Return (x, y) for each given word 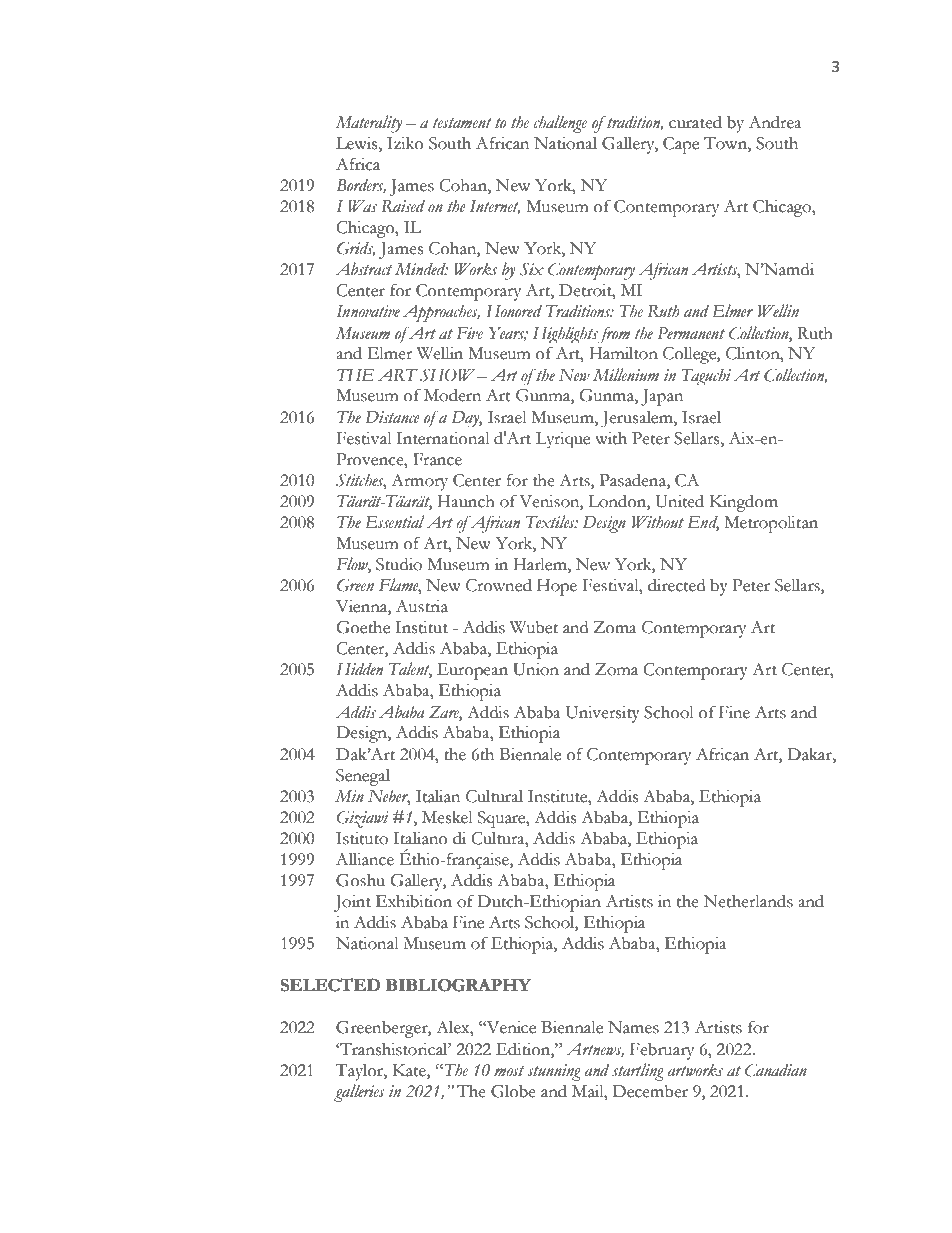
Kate (410, 1070)
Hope (557, 587)
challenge (560, 124)
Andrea (775, 122)
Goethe (363, 627)
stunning (554, 1072)
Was (362, 206)
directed (676, 585)
